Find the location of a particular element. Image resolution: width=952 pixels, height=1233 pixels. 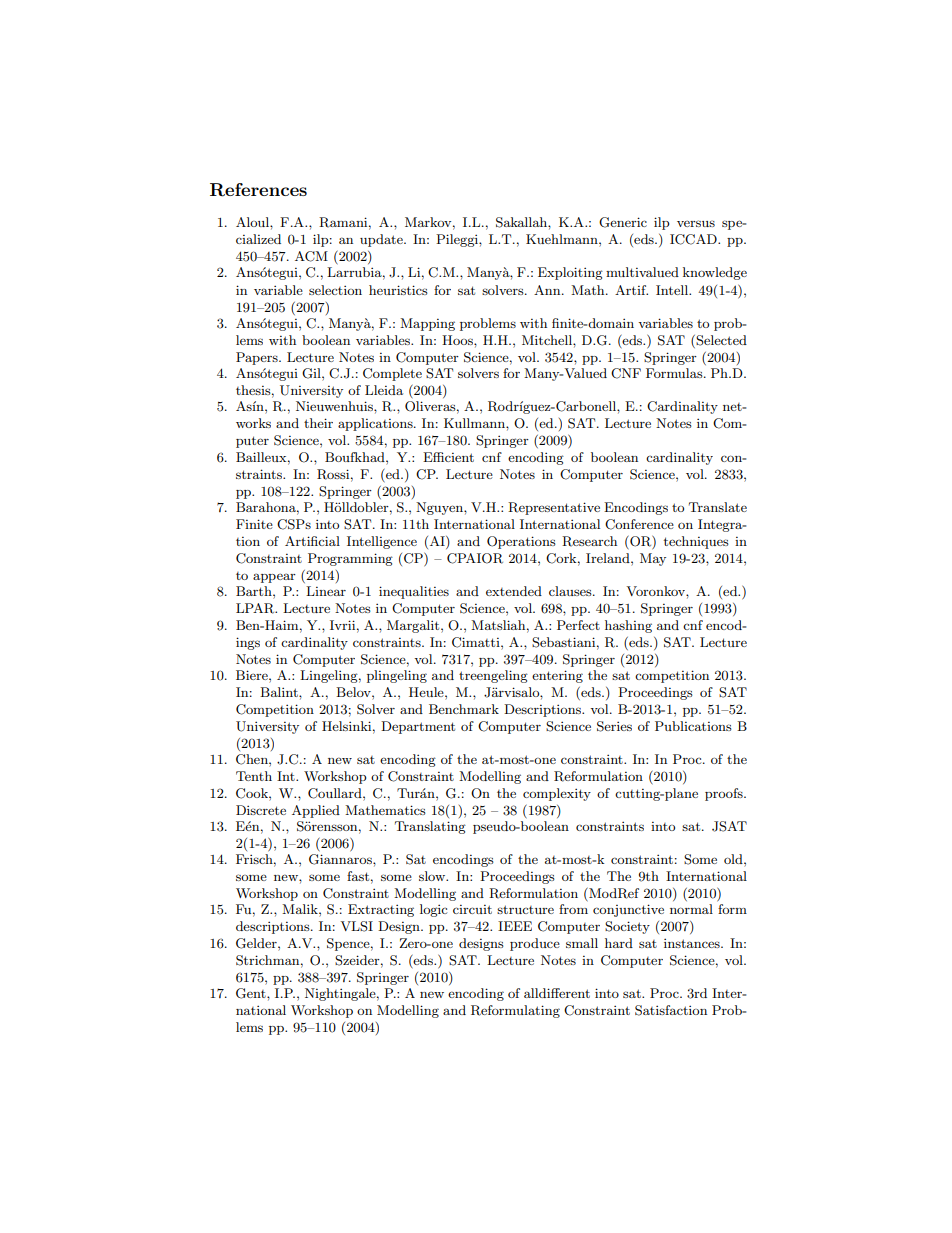

Series is located at coordinates (614, 726).
